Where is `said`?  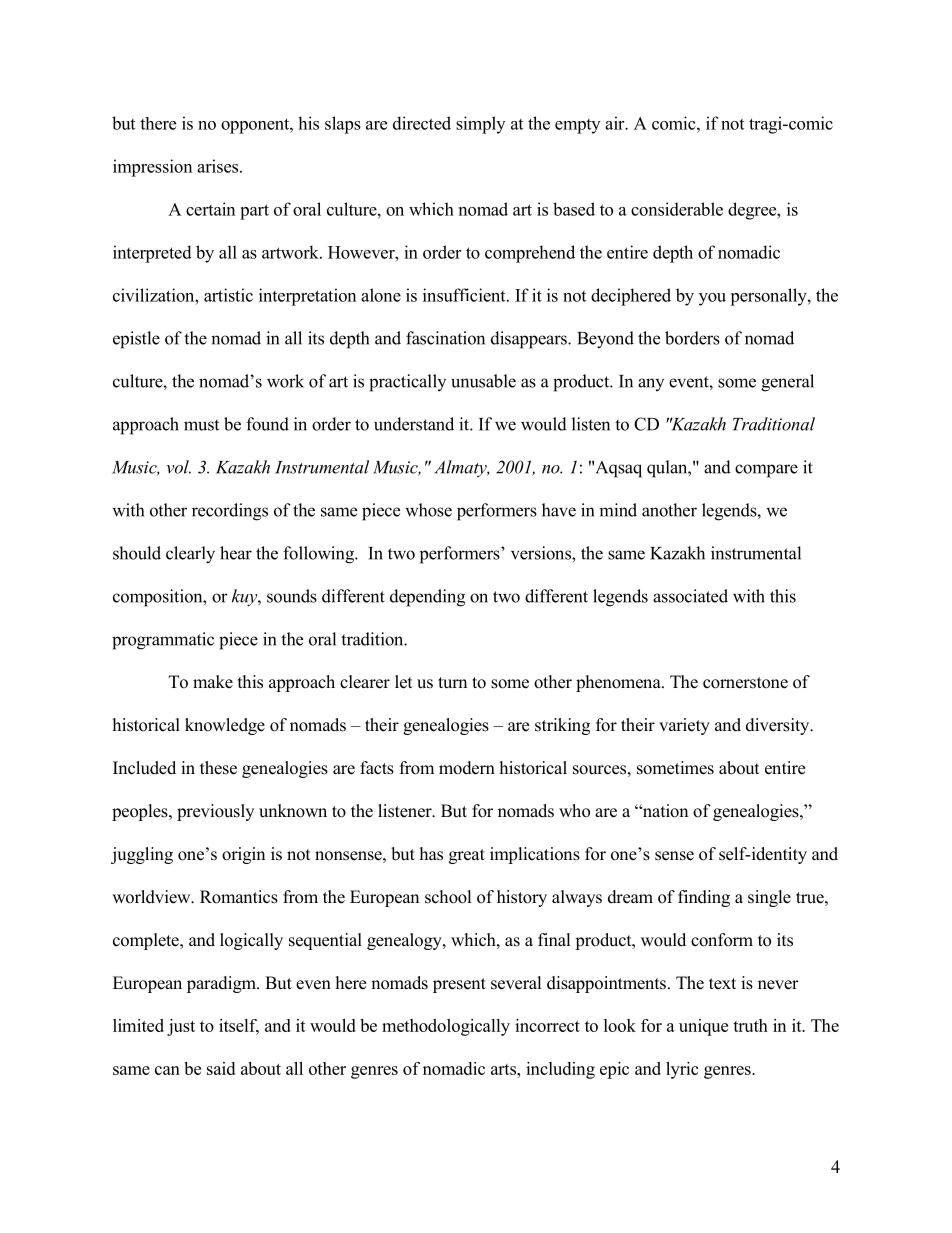 said is located at coordinates (221, 1068).
